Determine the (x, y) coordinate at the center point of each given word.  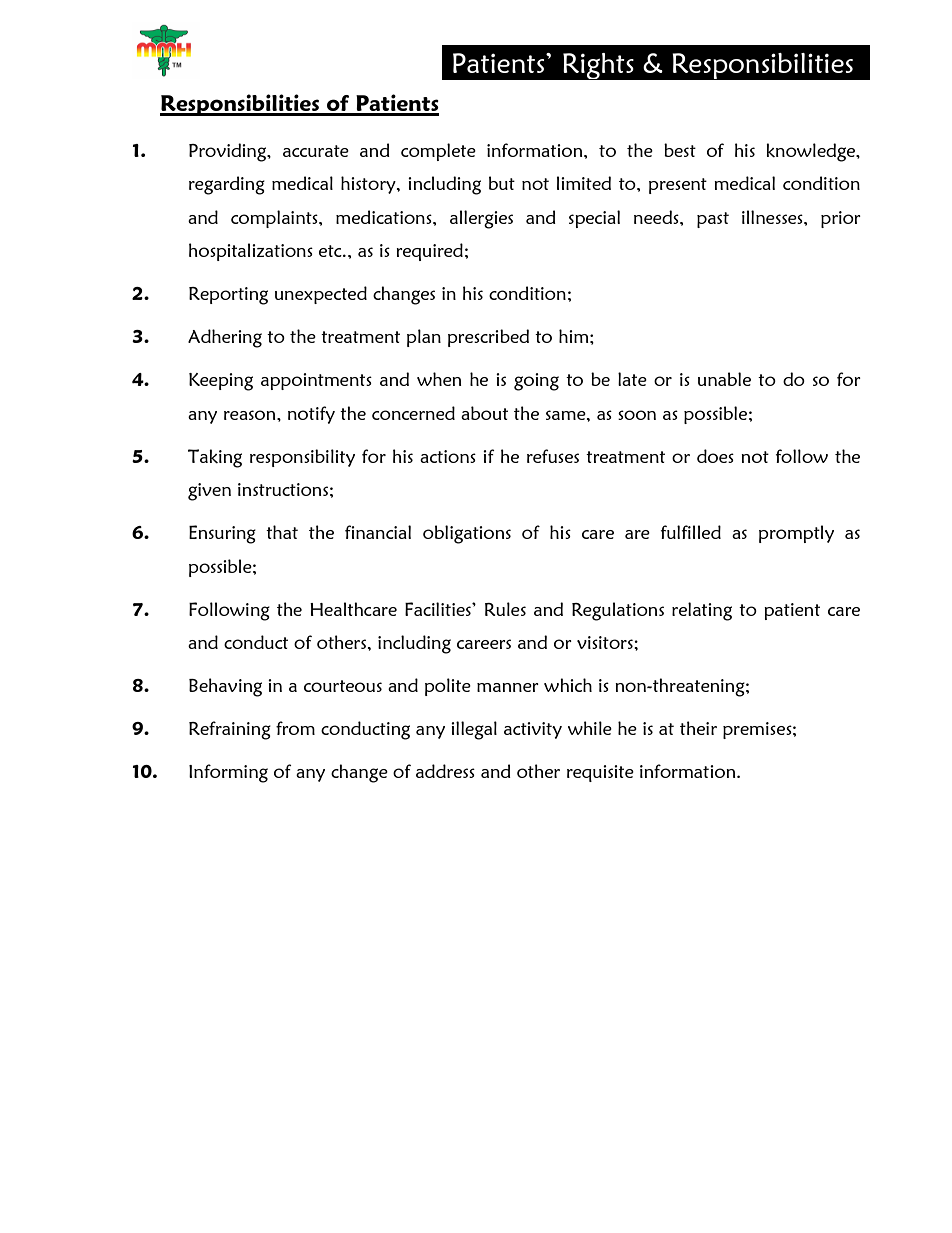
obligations (467, 534)
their (698, 728)
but (502, 183)
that (282, 532)
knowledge (811, 152)
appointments (316, 381)
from (295, 728)
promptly (796, 534)
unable (724, 379)
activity (533, 730)
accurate (316, 151)
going (536, 382)
